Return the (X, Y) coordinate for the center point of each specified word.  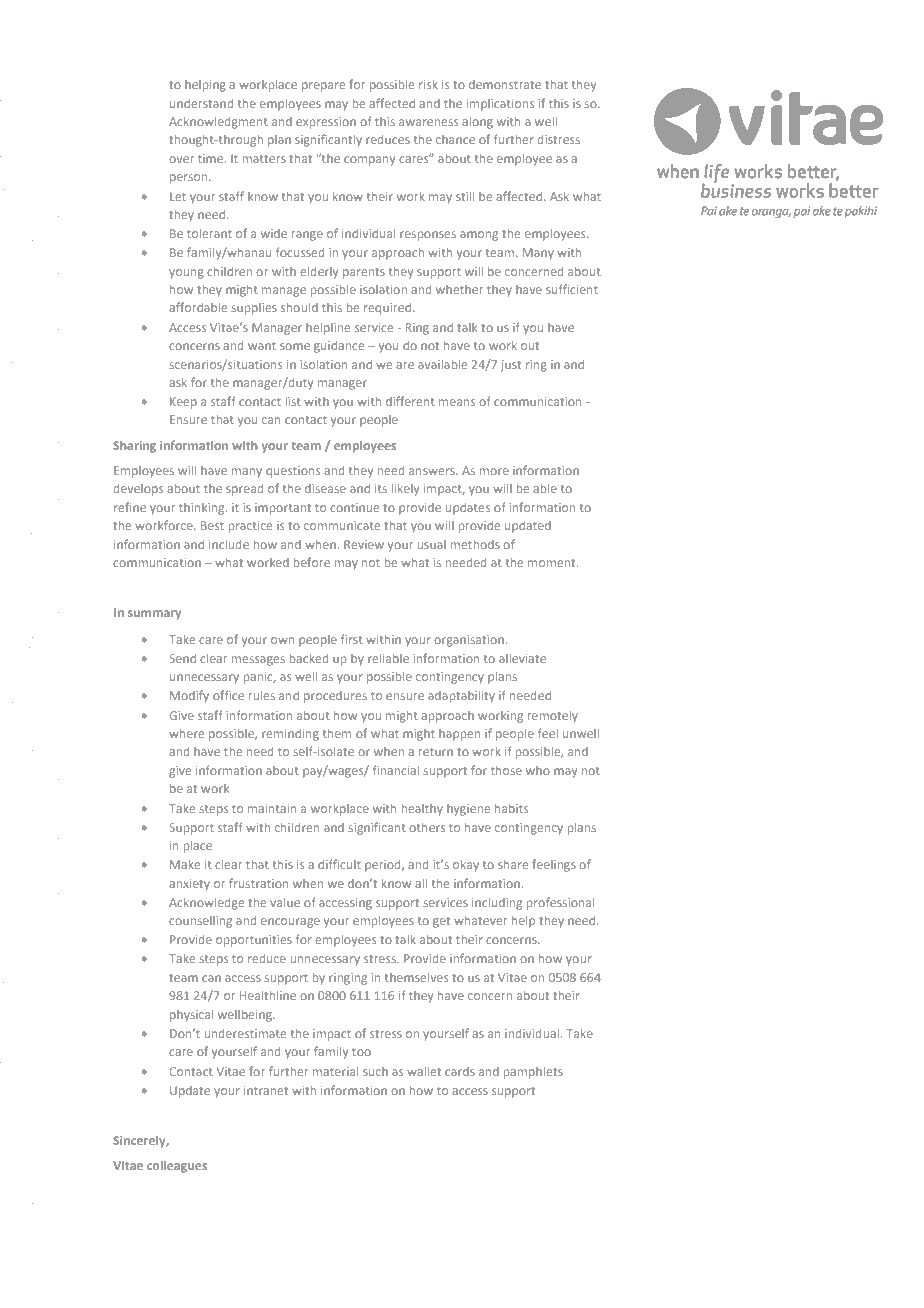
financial (396, 770)
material (335, 1071)
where (186, 733)
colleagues (177, 1167)
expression (326, 123)
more (494, 471)
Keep (183, 403)
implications (500, 105)
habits (511, 808)
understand (201, 103)
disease (325, 488)
